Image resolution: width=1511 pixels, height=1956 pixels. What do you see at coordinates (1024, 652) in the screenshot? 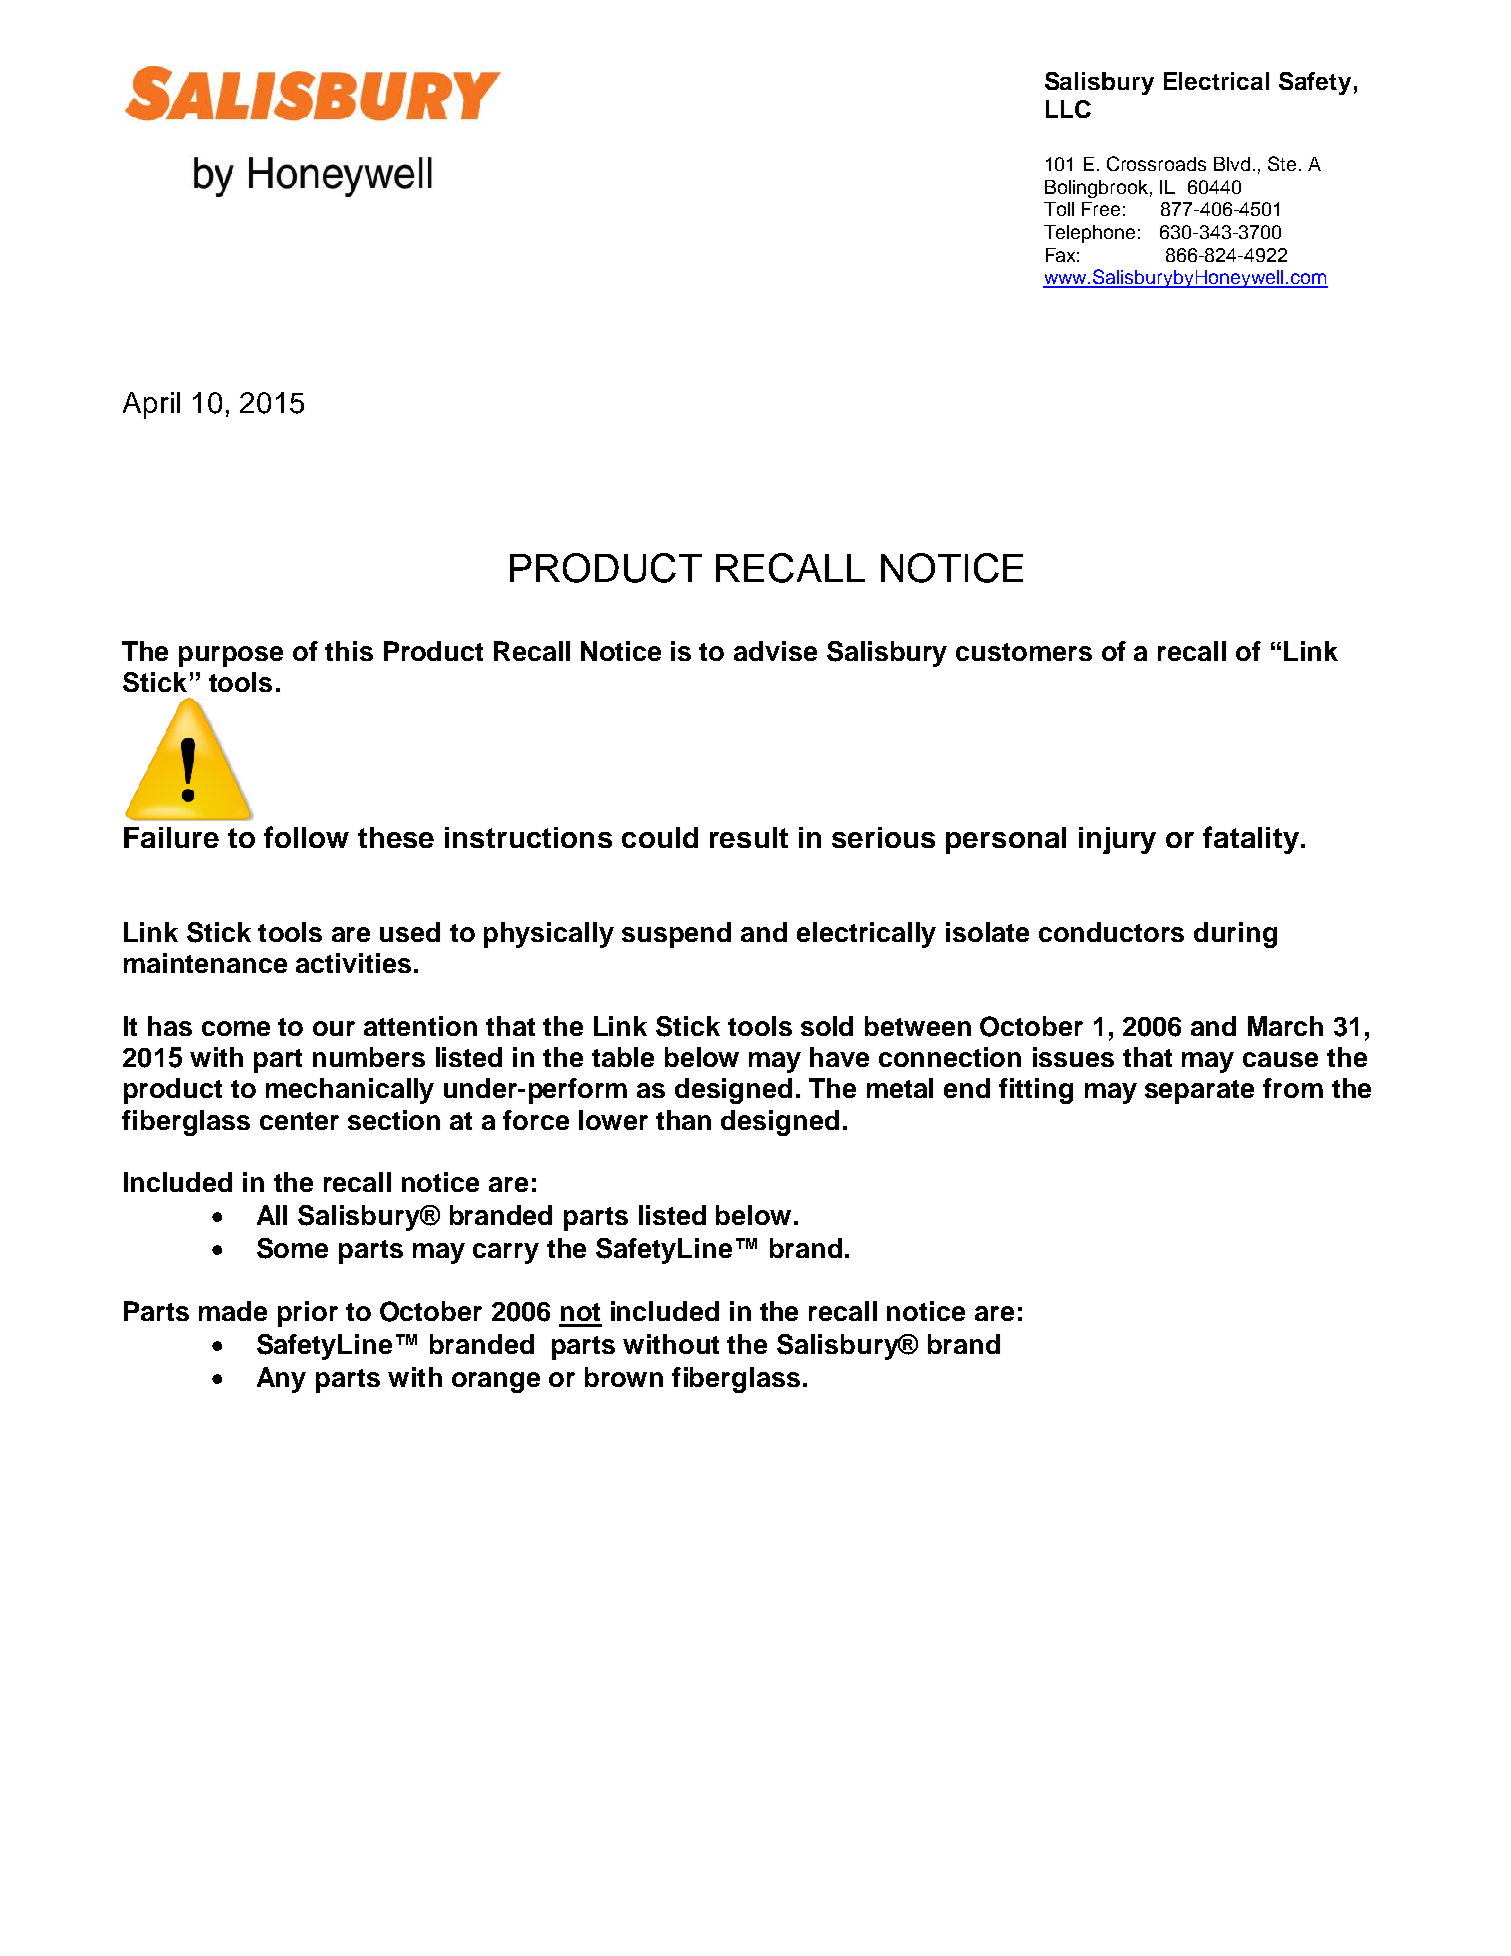
I see `customers` at bounding box center [1024, 652].
